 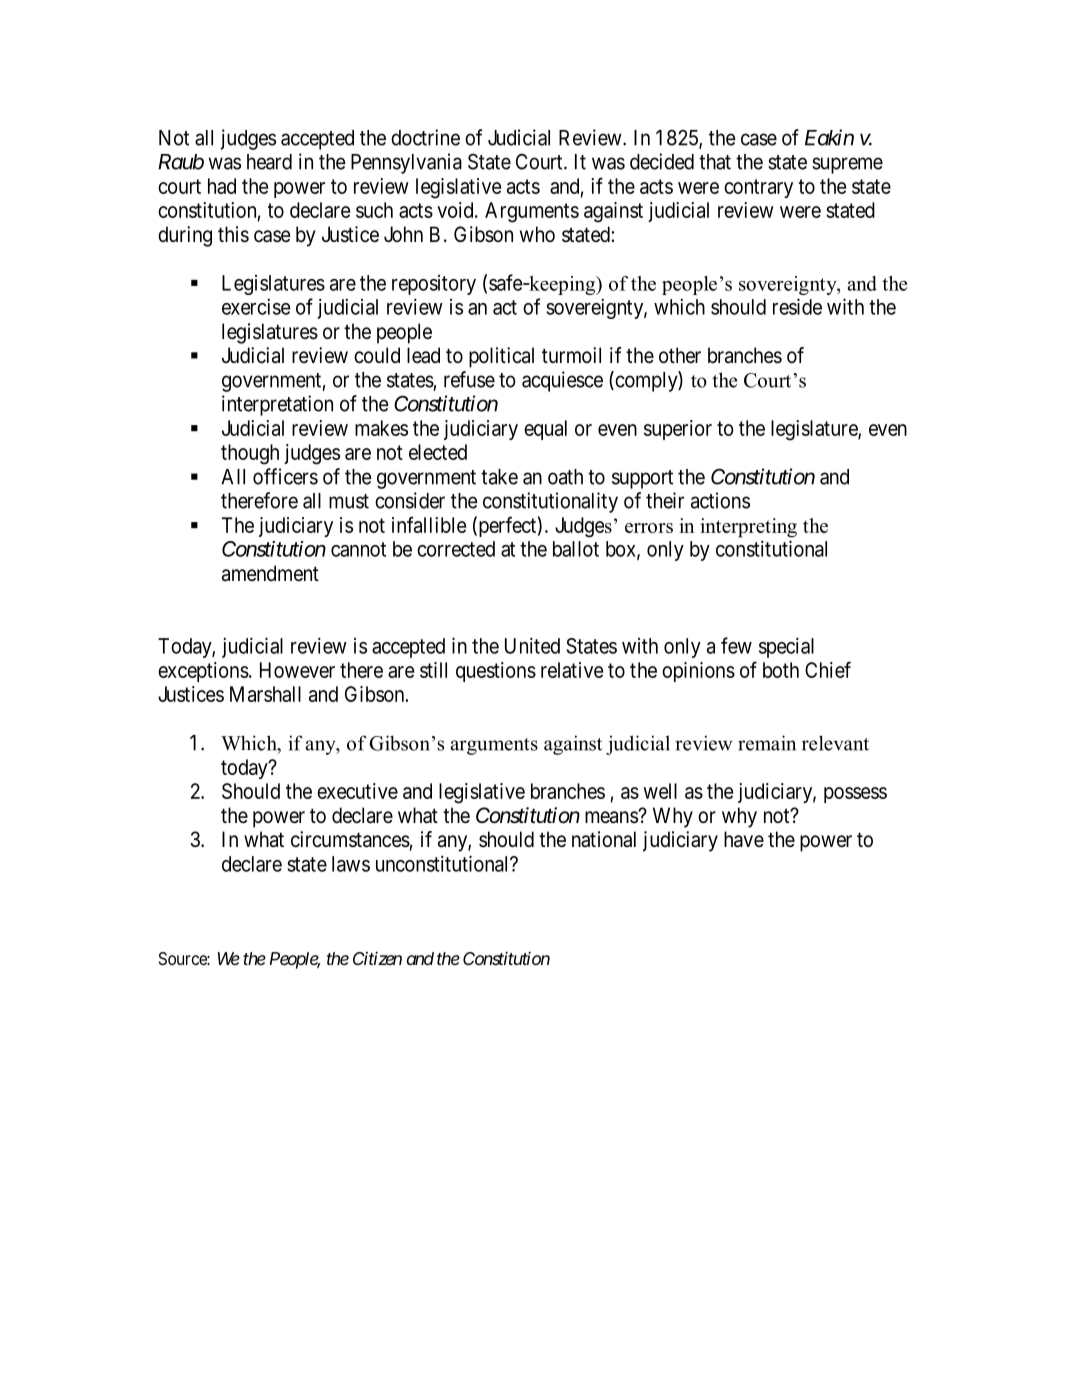 What do you see at coordinates (496, 672) in the screenshot?
I see `questions` at bounding box center [496, 672].
